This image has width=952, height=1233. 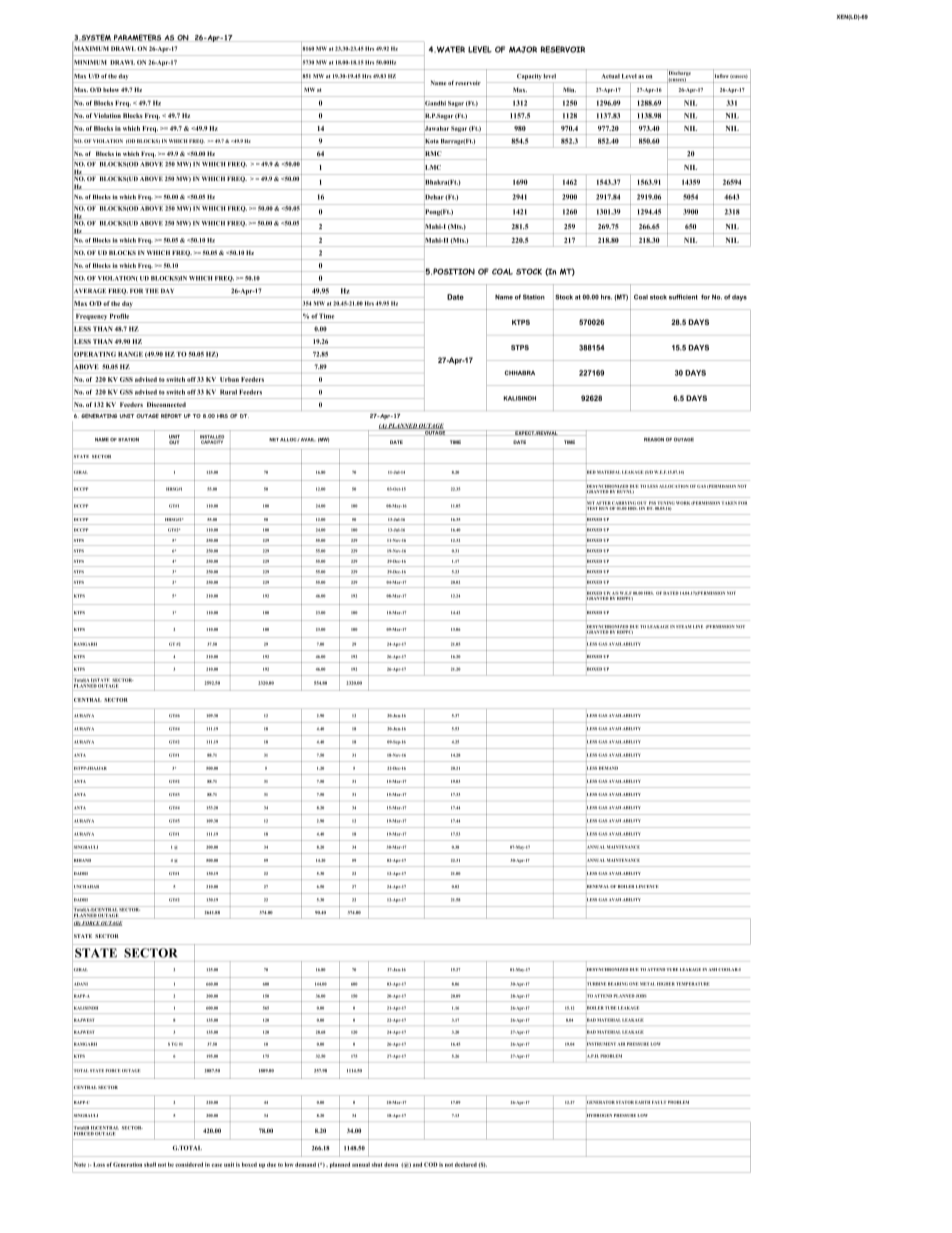 I want to click on REPORT, so click(x=171, y=415).
